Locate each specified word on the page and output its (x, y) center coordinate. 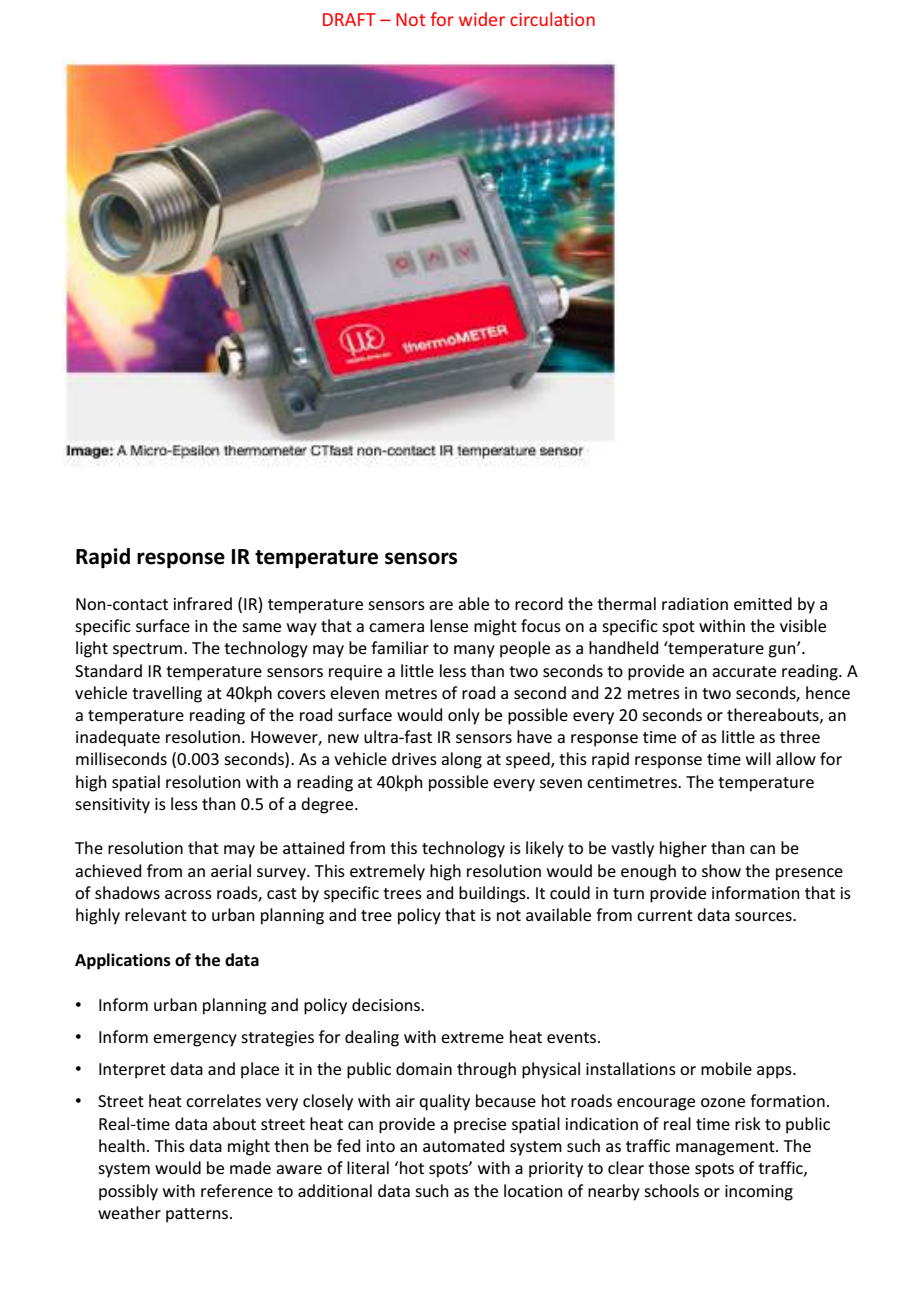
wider (482, 19)
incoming (759, 1193)
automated (463, 1145)
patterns (198, 1215)
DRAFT (349, 19)
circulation (552, 19)
